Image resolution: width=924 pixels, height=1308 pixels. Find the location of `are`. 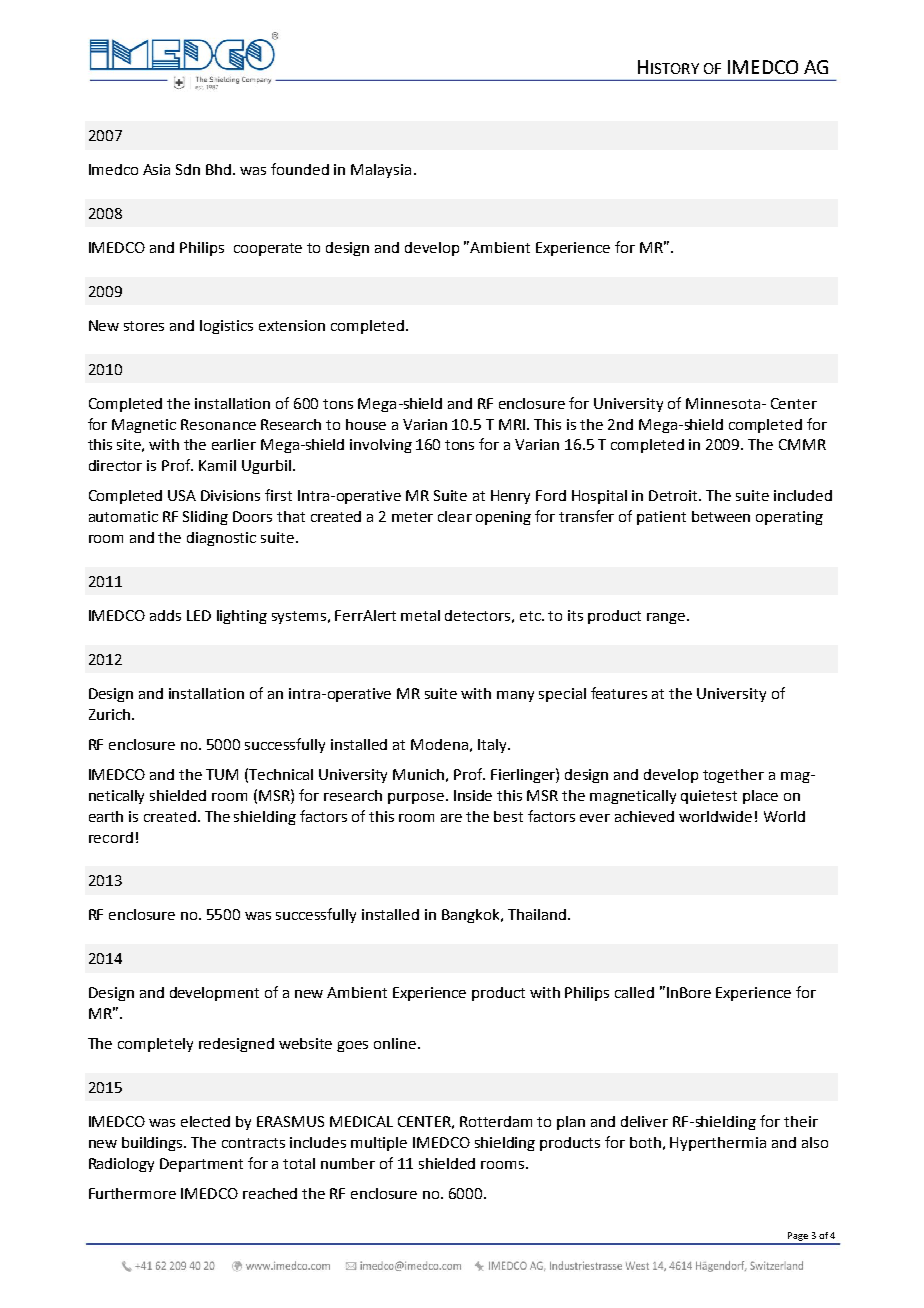

are is located at coordinates (451, 818).
